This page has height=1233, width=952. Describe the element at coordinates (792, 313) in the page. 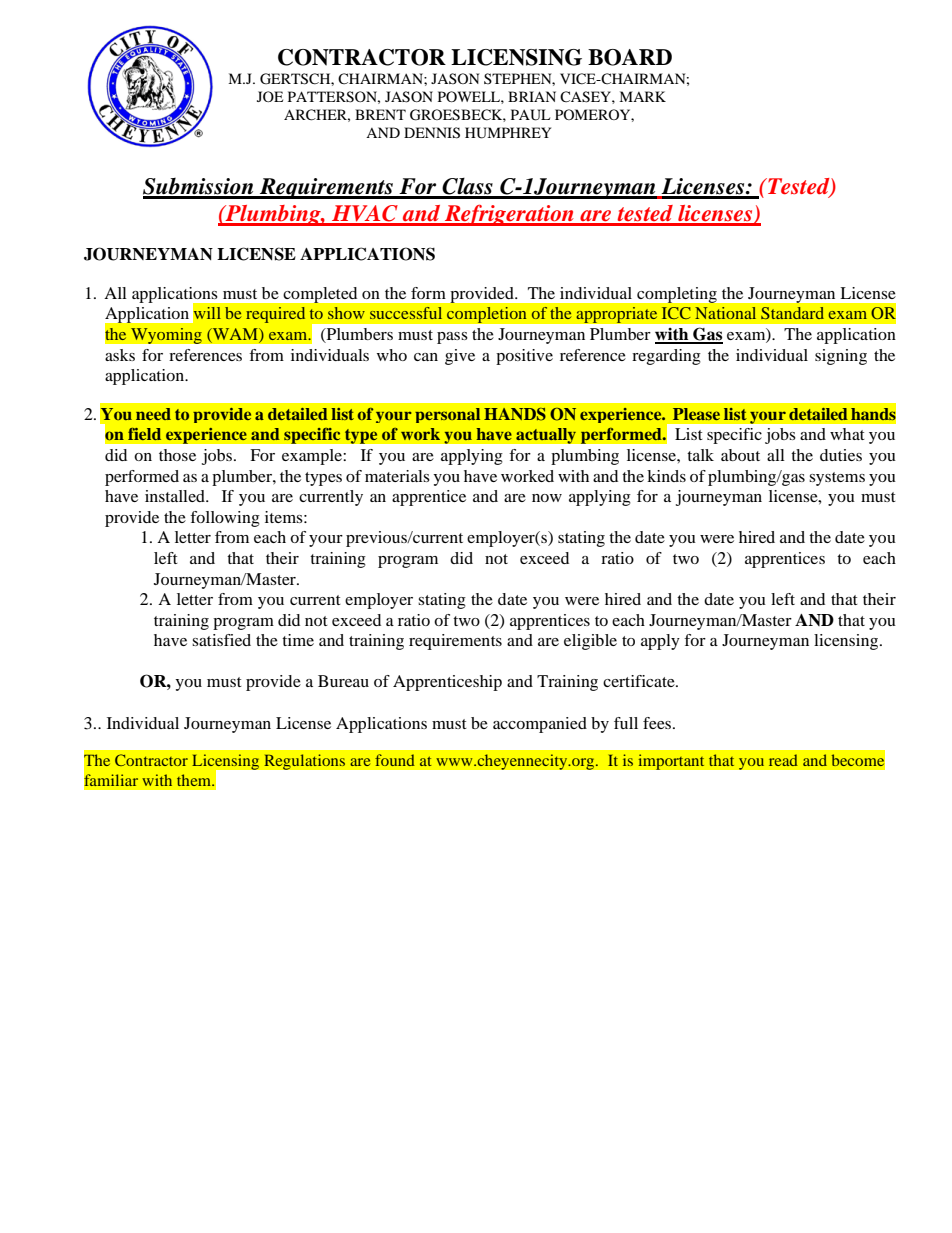

I see `Standard` at that location.
